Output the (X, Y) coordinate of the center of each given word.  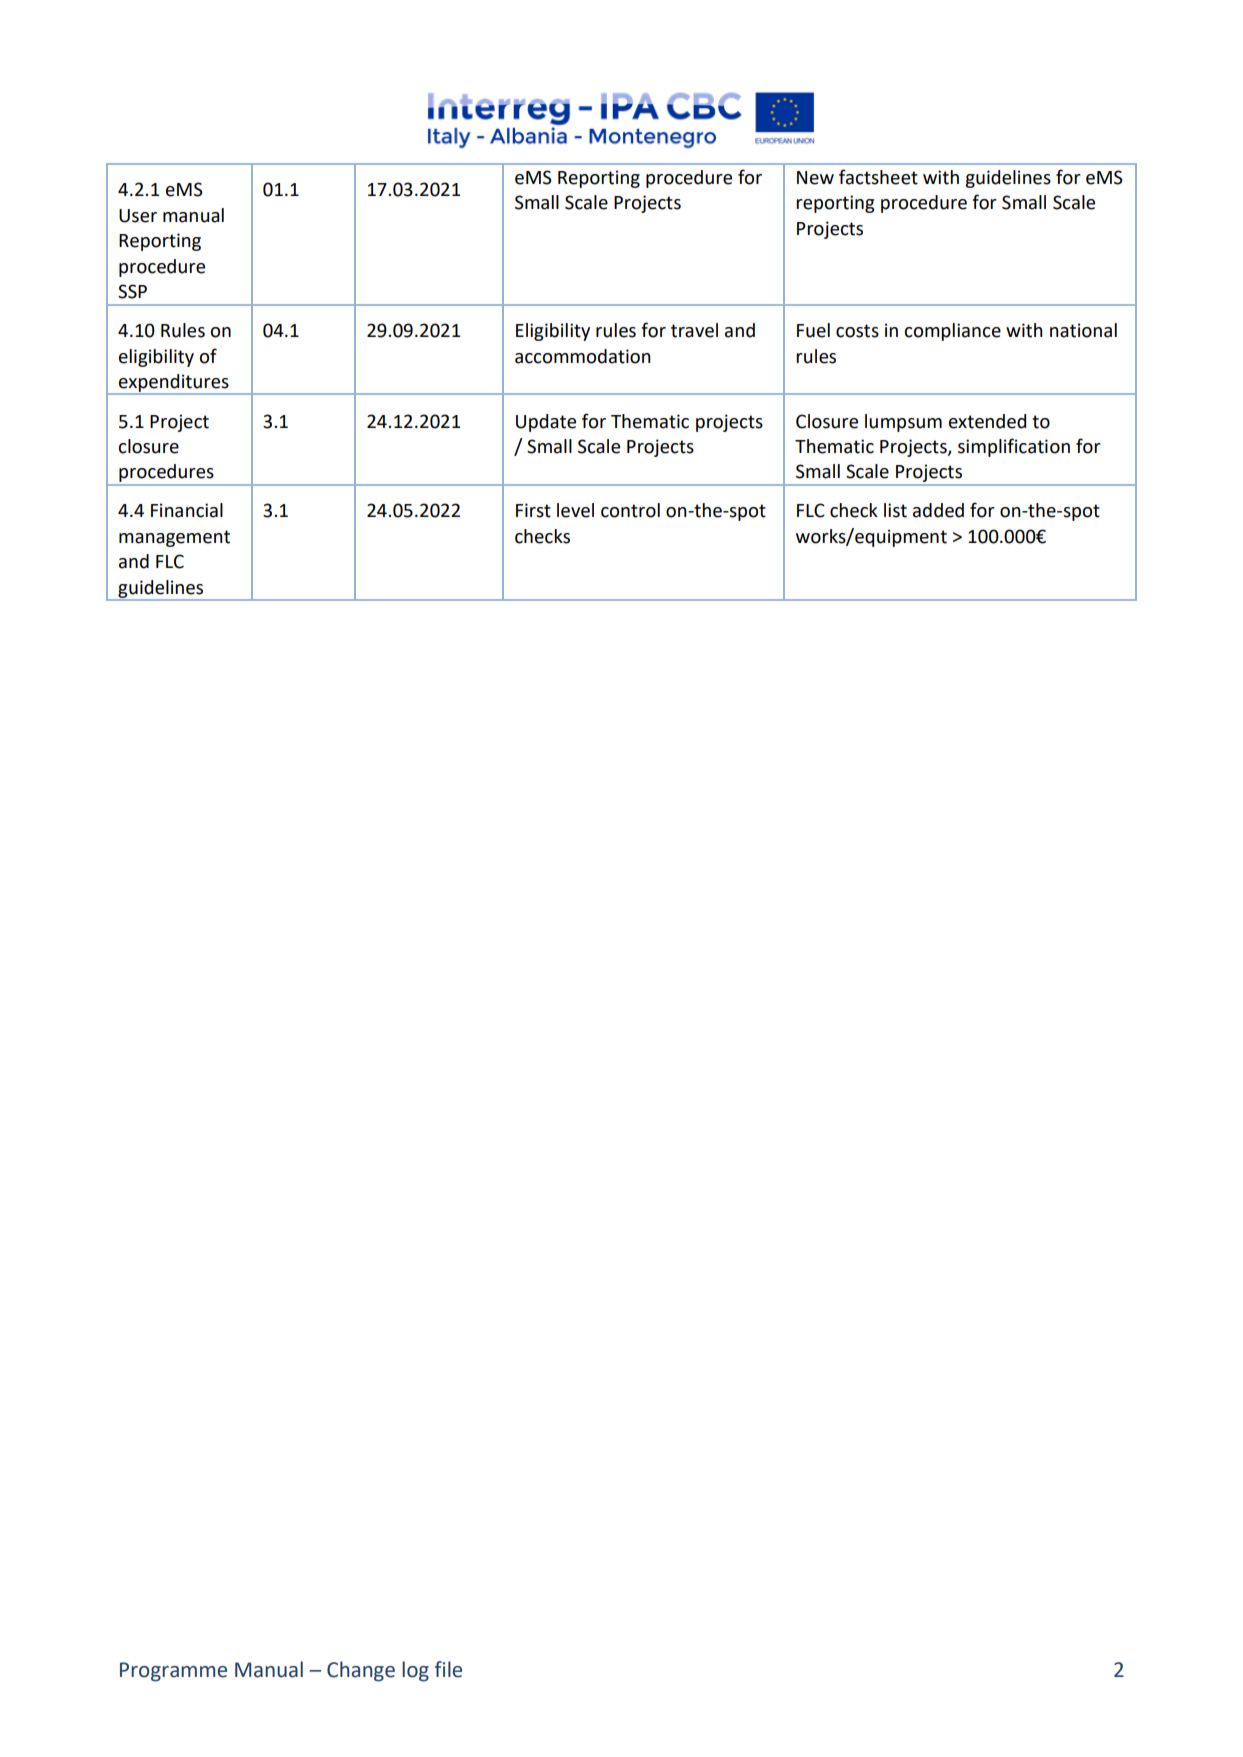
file (448, 1669)
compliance (952, 332)
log (415, 1671)
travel (694, 330)
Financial (187, 510)
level (575, 510)
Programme (173, 1672)
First (533, 510)
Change (361, 1671)
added (938, 510)
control (630, 510)
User (138, 216)
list (895, 510)
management (174, 538)
